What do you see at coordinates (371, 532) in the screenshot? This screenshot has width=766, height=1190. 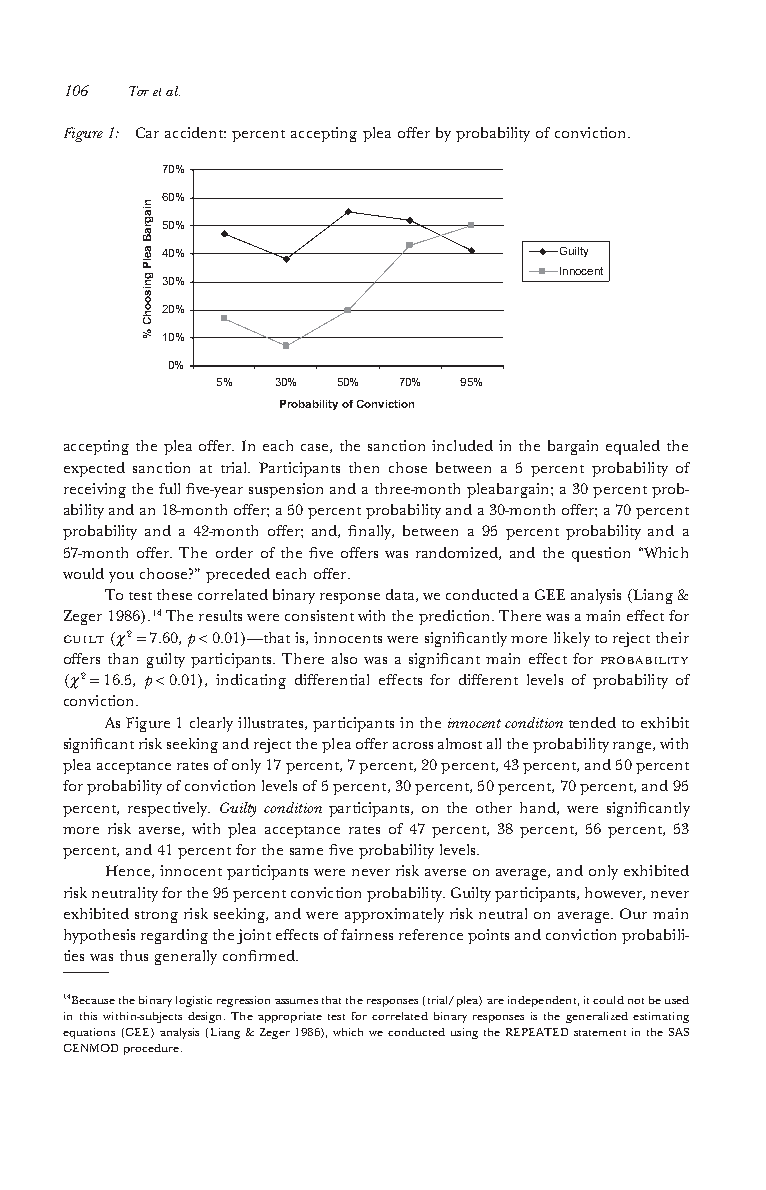 I see `finally` at bounding box center [371, 532].
